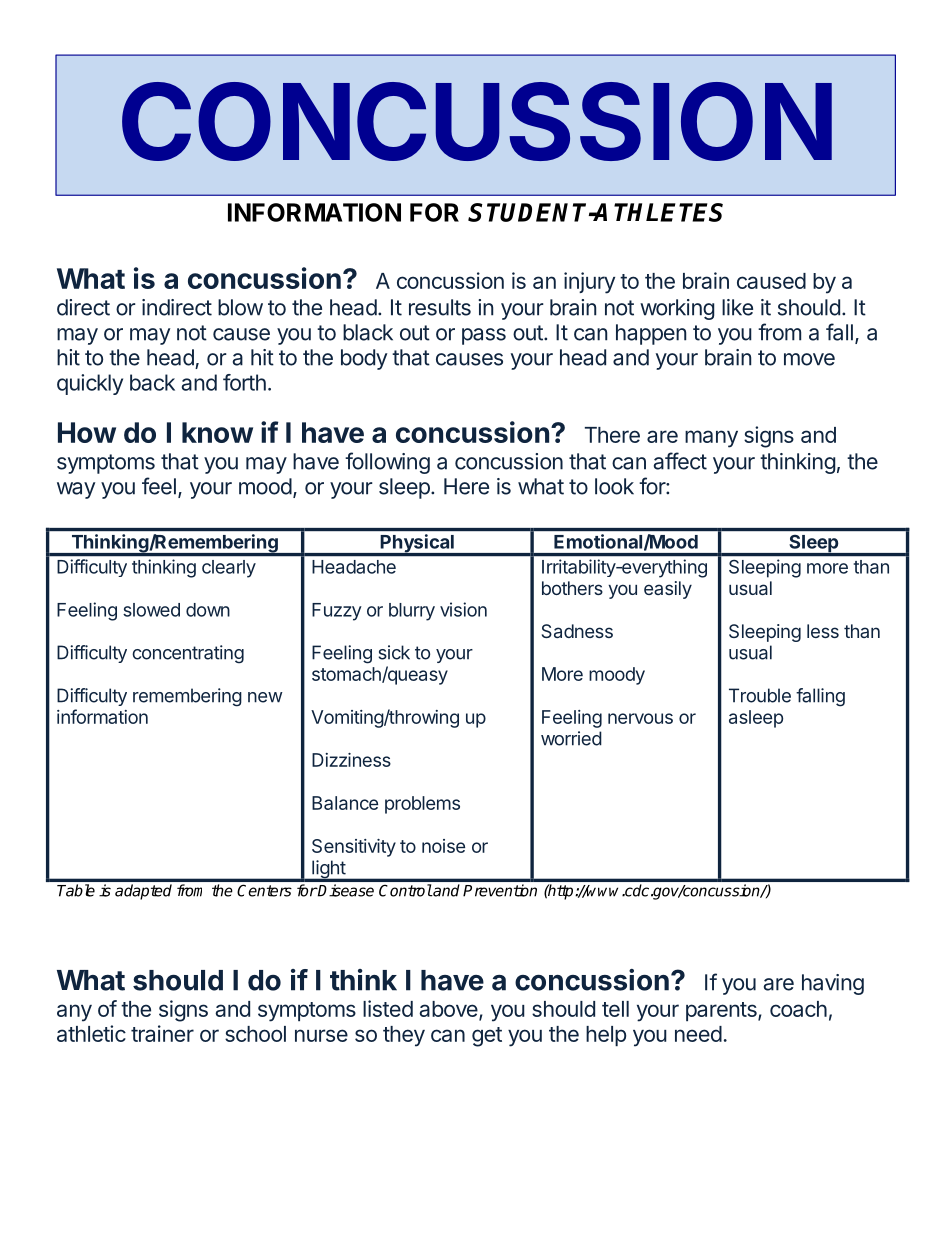 The height and width of the screenshot is (1233, 952). What do you see at coordinates (760, 695) in the screenshot?
I see `Trouble` at bounding box center [760, 695].
